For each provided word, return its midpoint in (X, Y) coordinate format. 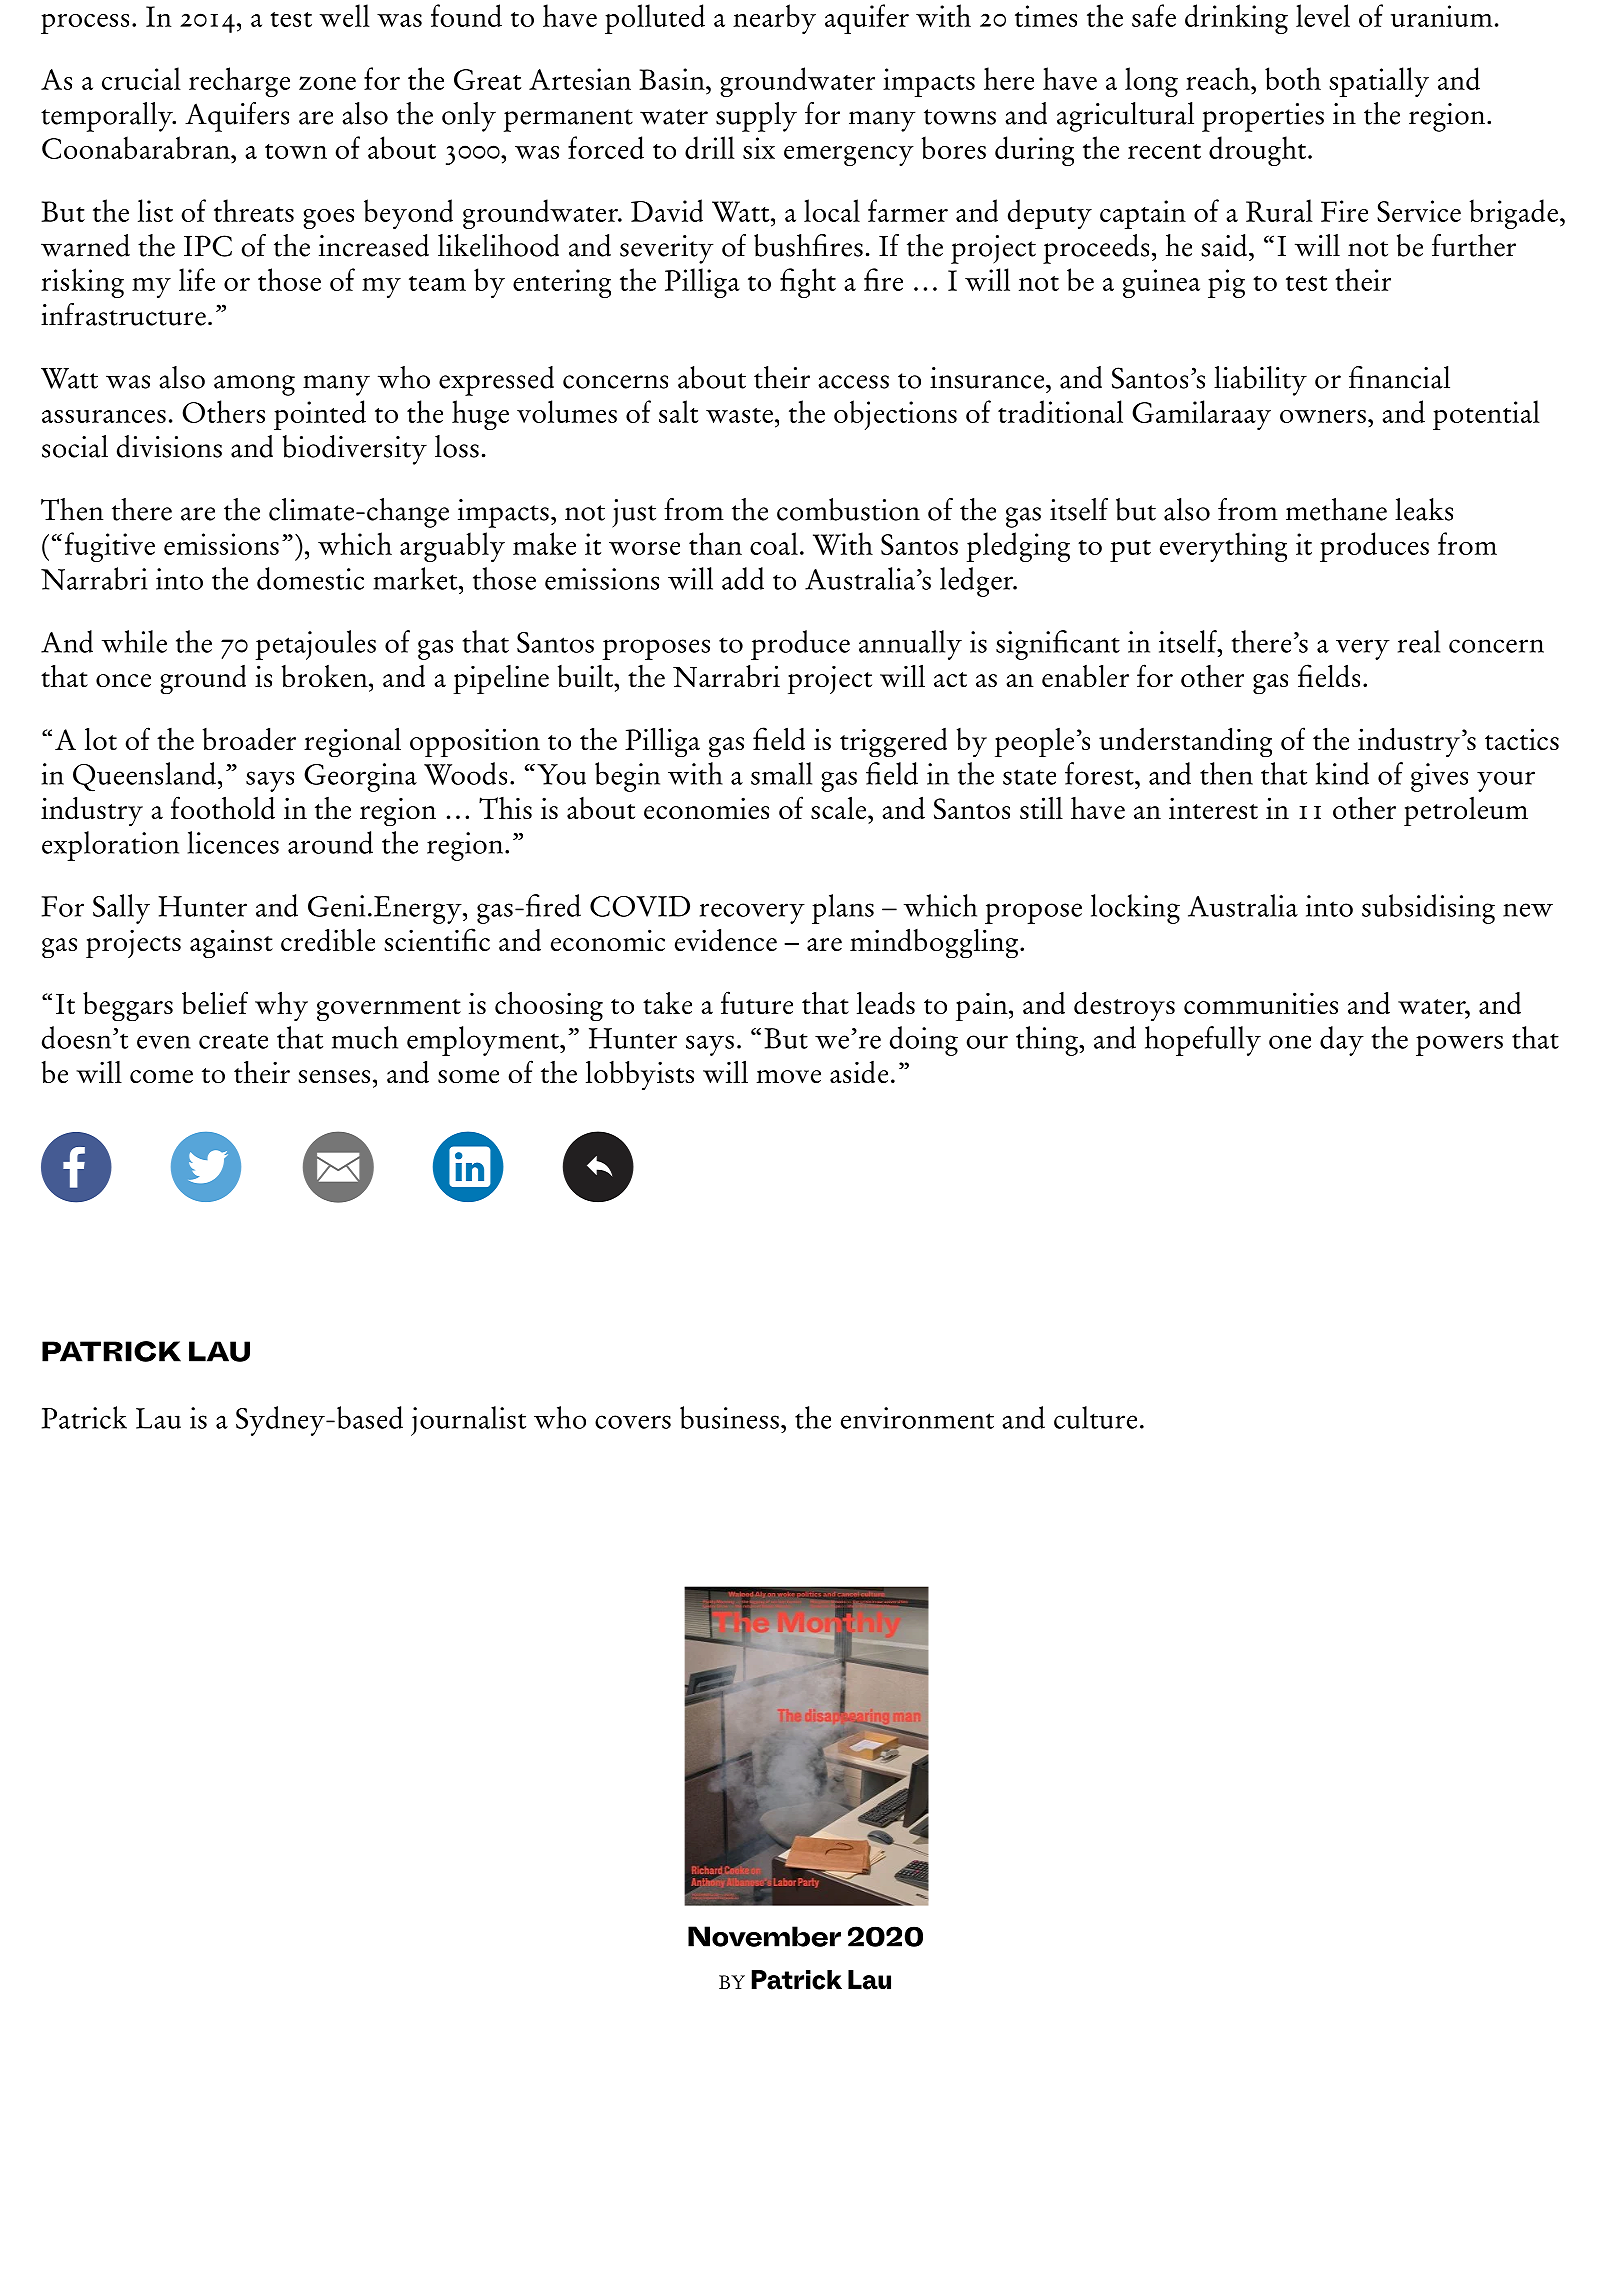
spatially (1379, 82)
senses (334, 1076)
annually (910, 645)
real (1419, 641)
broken (326, 676)
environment (917, 1418)
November (764, 1936)
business (729, 1417)
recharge (239, 82)
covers (633, 1422)
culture (1095, 1417)
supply (756, 117)
